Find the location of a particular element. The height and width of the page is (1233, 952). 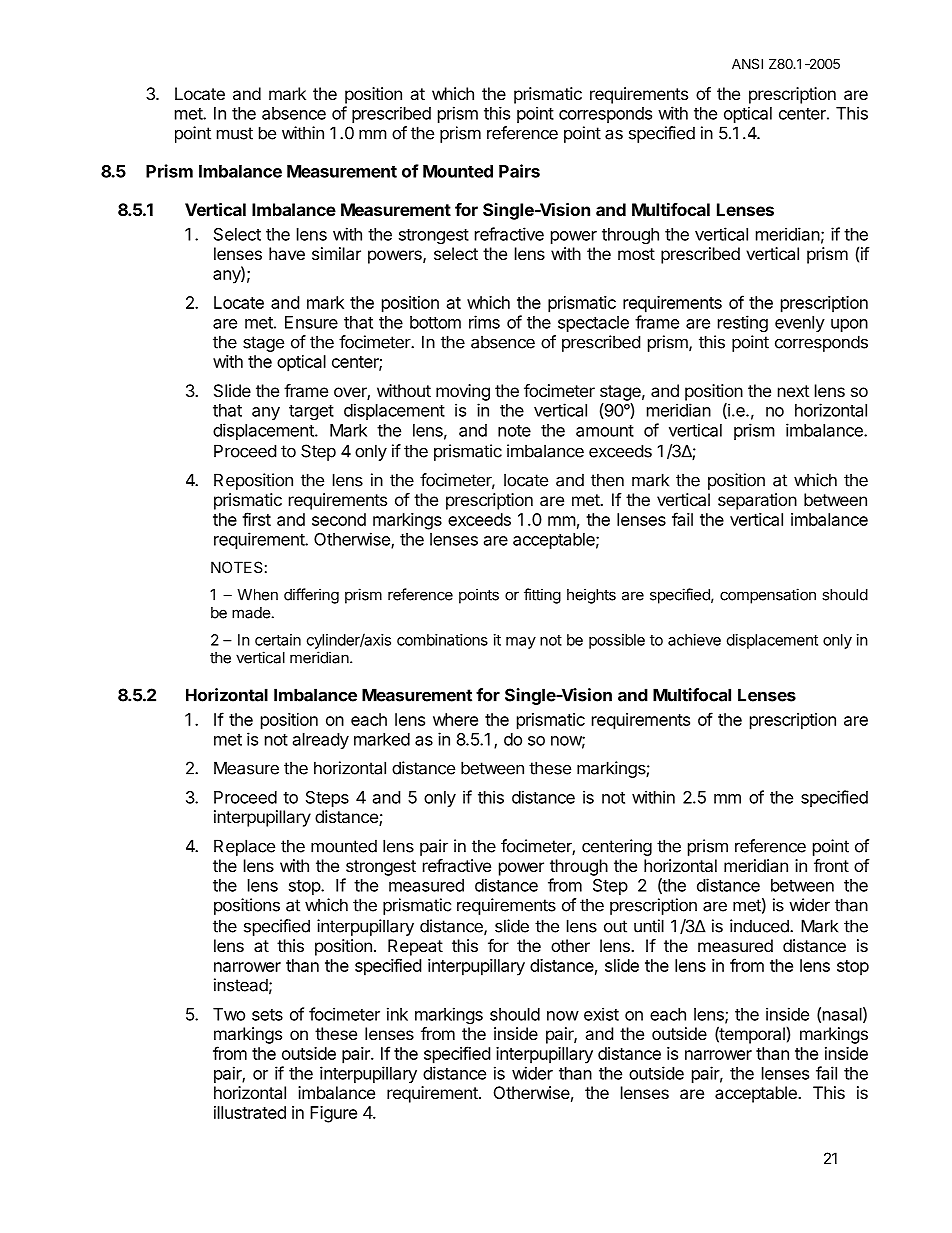

most is located at coordinates (636, 254).
